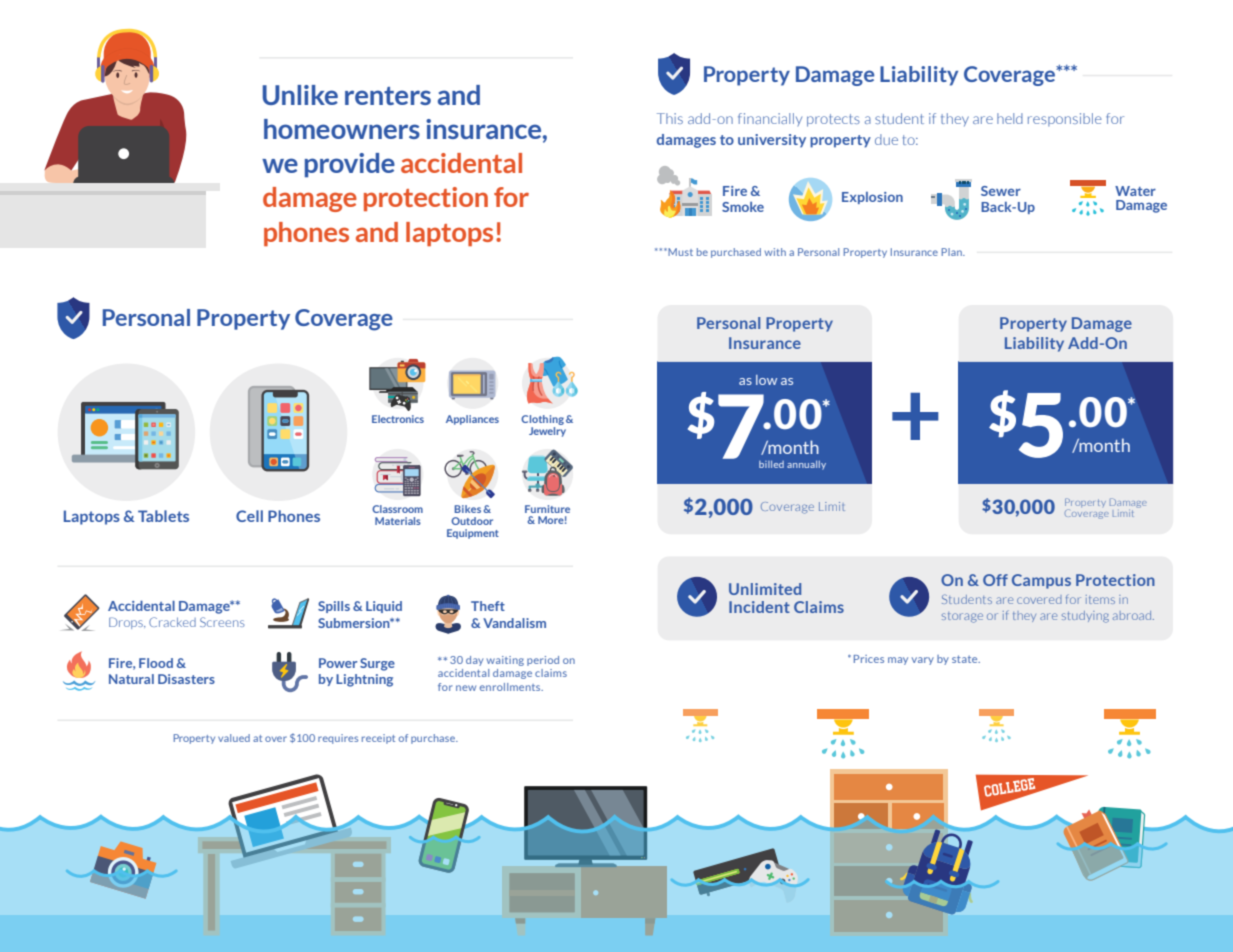  I want to click on state, so click(966, 659).
